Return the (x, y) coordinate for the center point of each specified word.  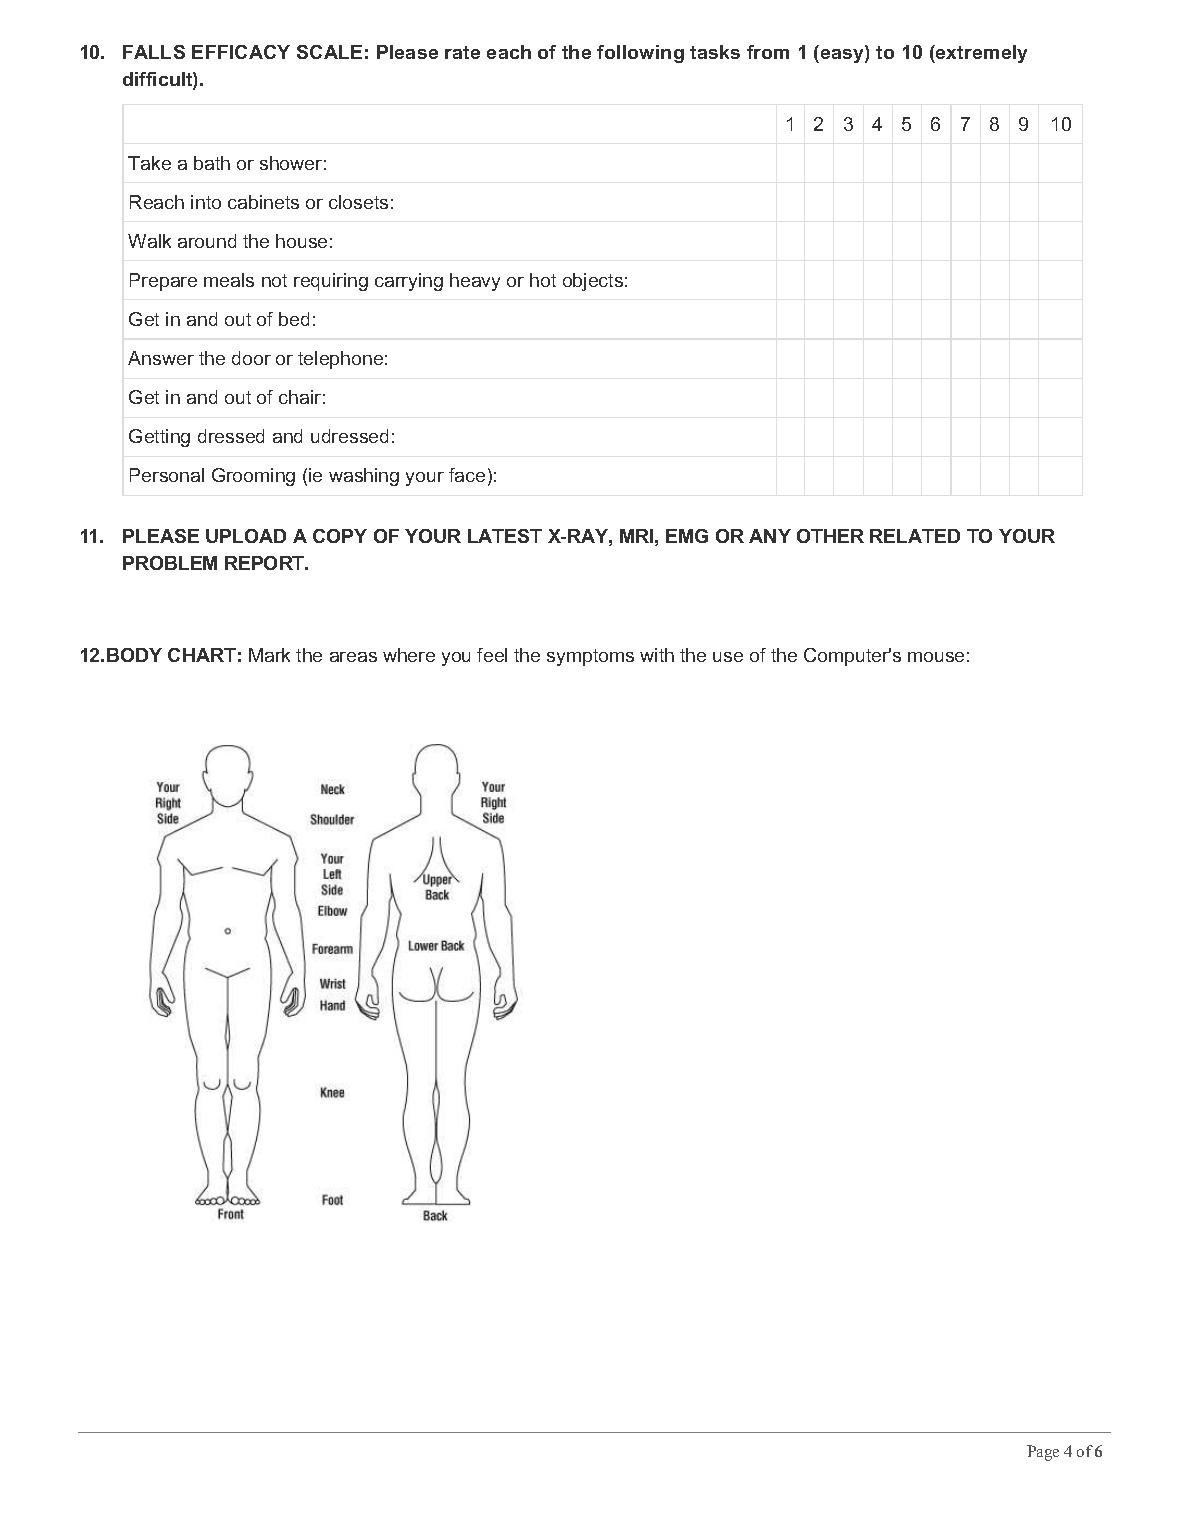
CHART (202, 655)
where (409, 655)
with (657, 655)
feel (492, 655)
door (251, 358)
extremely (980, 54)
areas (353, 657)
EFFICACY (241, 52)
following (640, 54)
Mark (269, 655)
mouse (936, 657)
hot (543, 280)
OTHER (830, 536)
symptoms (590, 657)
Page (1043, 1453)
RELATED (915, 536)
